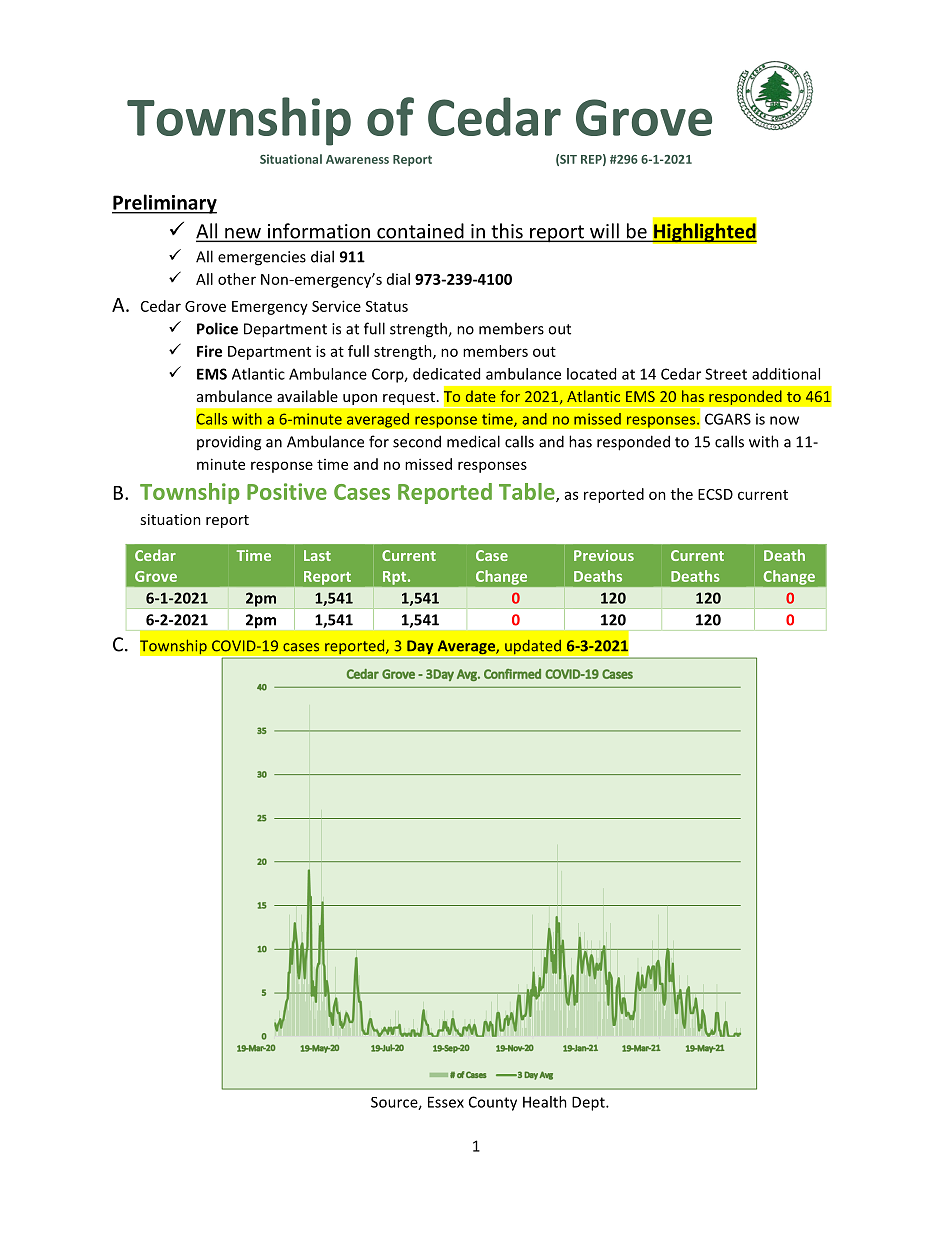 This screenshot has height=1233, width=952. Describe the element at coordinates (317, 555) in the screenshot. I see `Last` at that location.
